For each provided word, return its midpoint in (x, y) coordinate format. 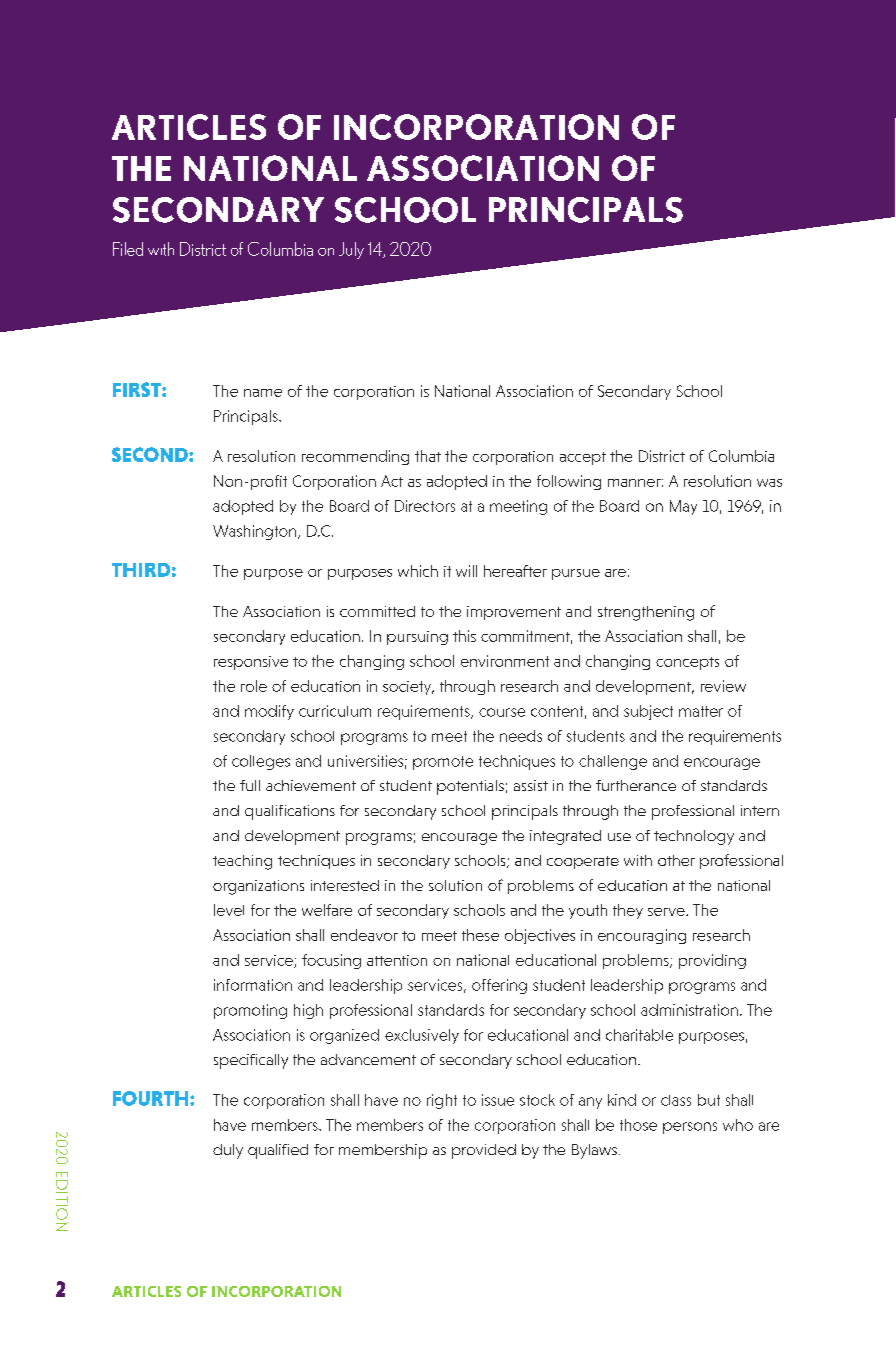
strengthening (646, 613)
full (250, 785)
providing (712, 961)
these (480, 935)
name (263, 393)
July (351, 250)
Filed (128, 249)
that (428, 456)
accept (583, 458)
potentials (470, 787)
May (683, 507)
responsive (251, 663)
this (464, 636)
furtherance (636, 785)
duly (228, 1151)
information (253, 985)
